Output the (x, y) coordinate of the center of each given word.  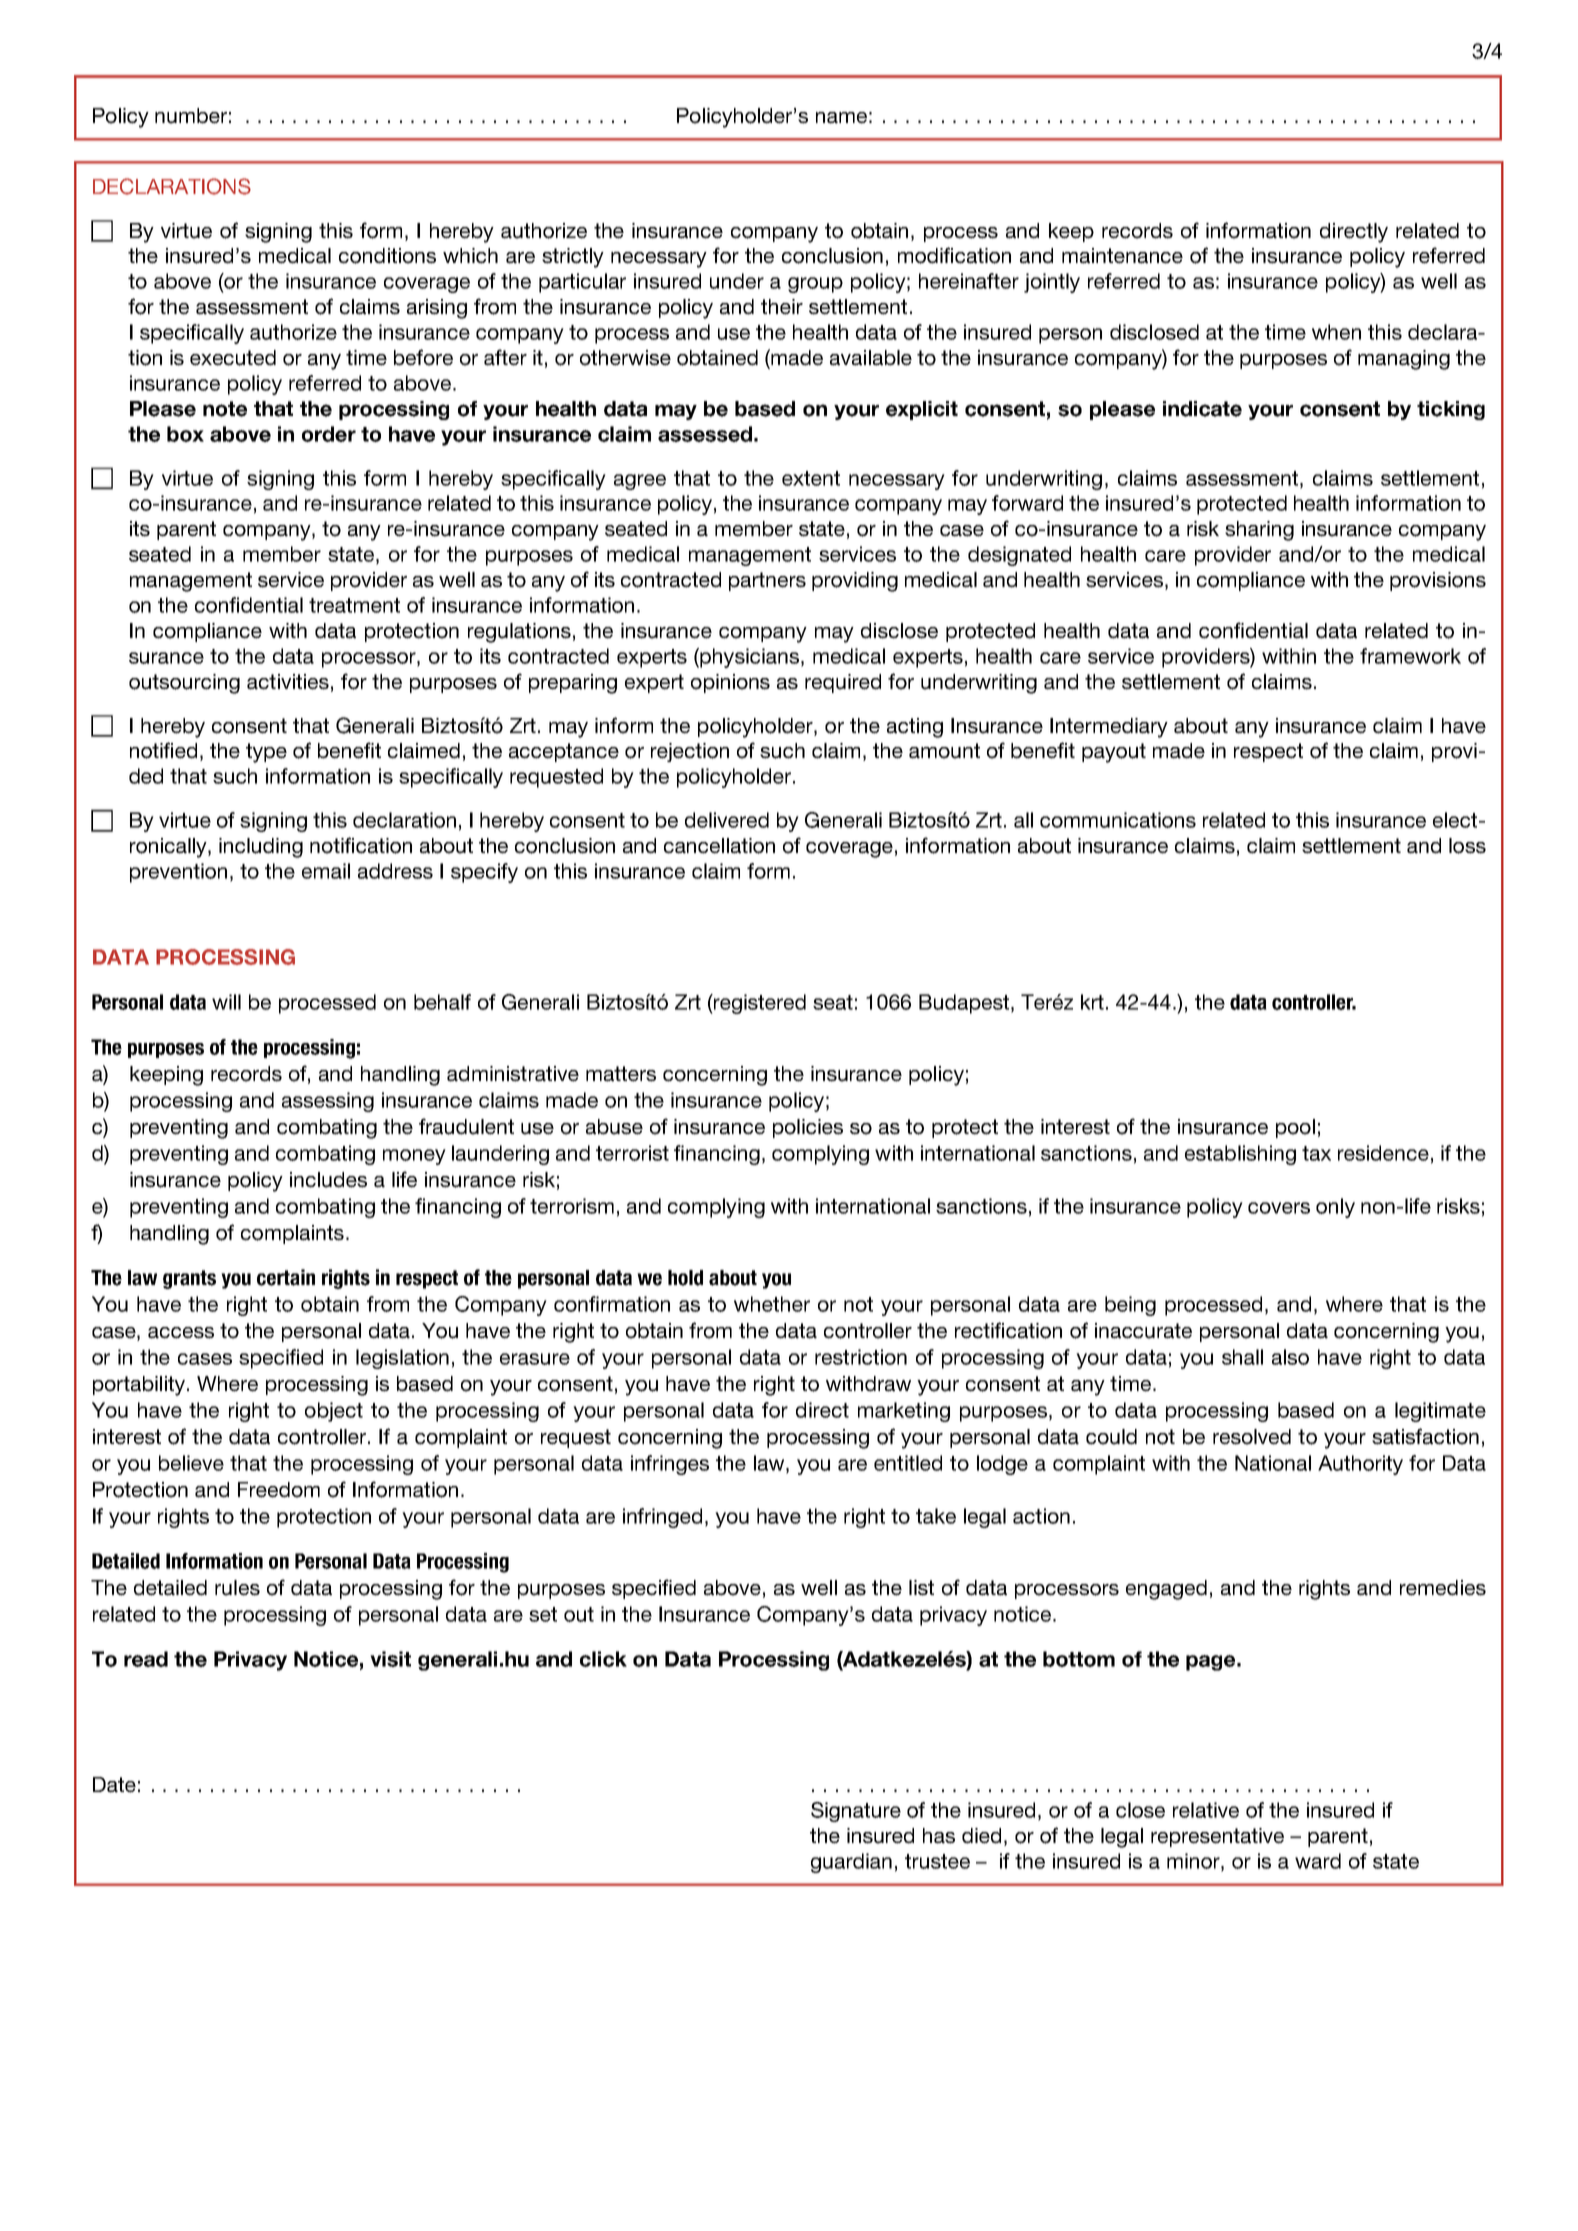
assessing (328, 1102)
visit (390, 1659)
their (782, 307)
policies (808, 1128)
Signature (856, 1812)
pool (1295, 1128)
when (1336, 332)
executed (233, 358)
